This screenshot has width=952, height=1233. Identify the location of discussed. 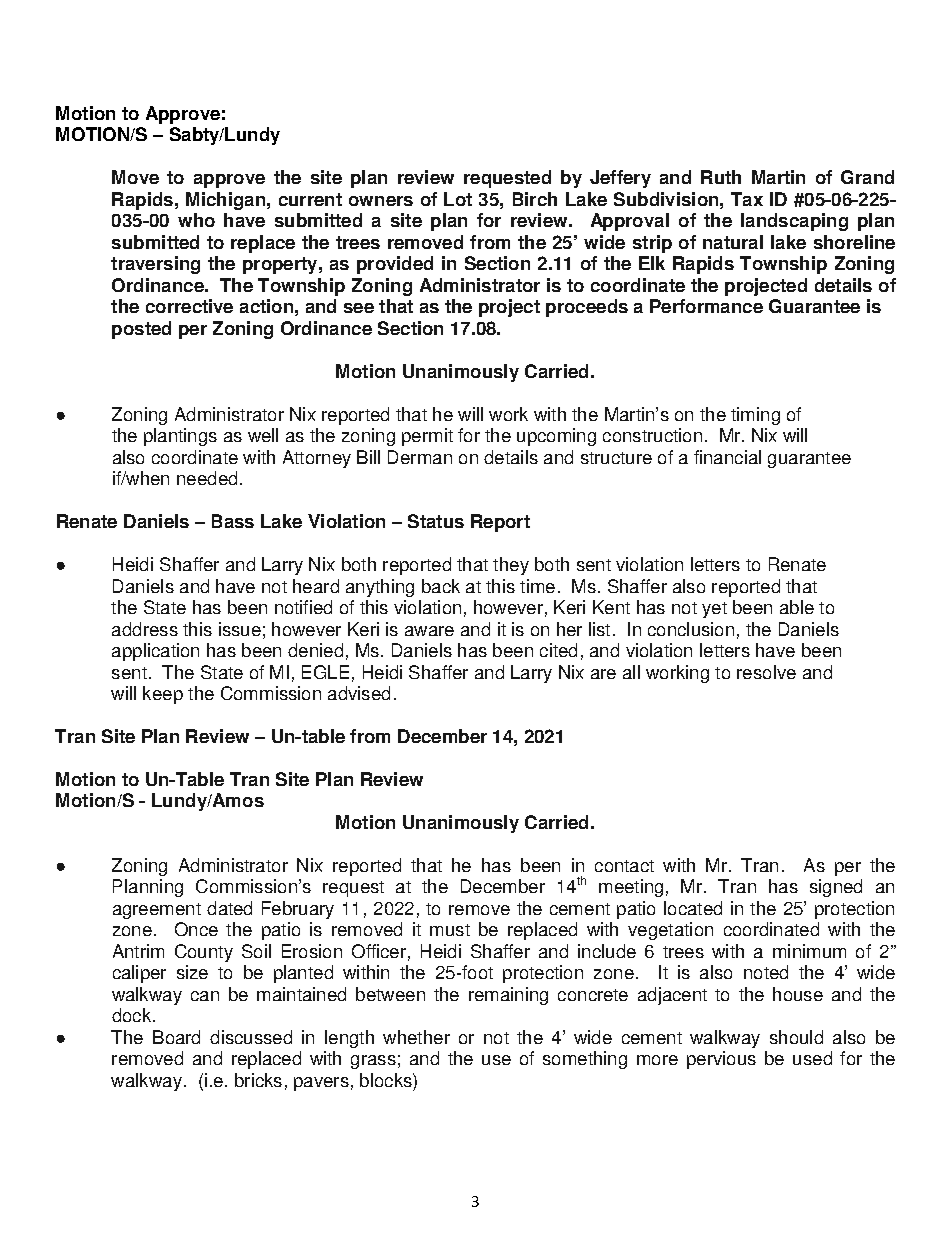
(251, 1037).
